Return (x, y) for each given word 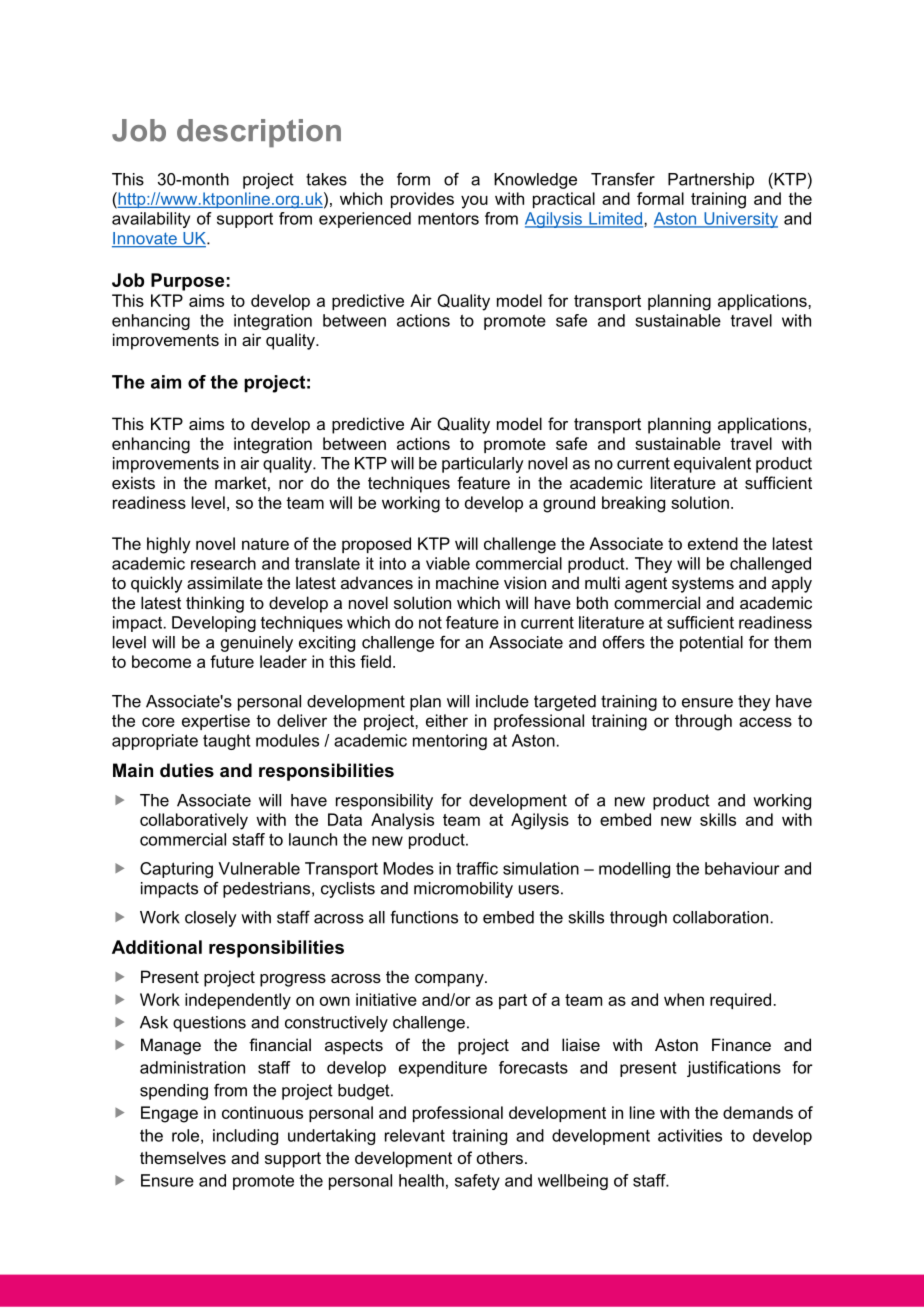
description (259, 133)
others (500, 1157)
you (474, 202)
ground (569, 504)
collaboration (720, 917)
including (245, 1137)
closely (211, 919)
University (740, 220)
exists (133, 482)
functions (424, 917)
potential (711, 644)
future (232, 661)
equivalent (712, 465)
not (430, 622)
